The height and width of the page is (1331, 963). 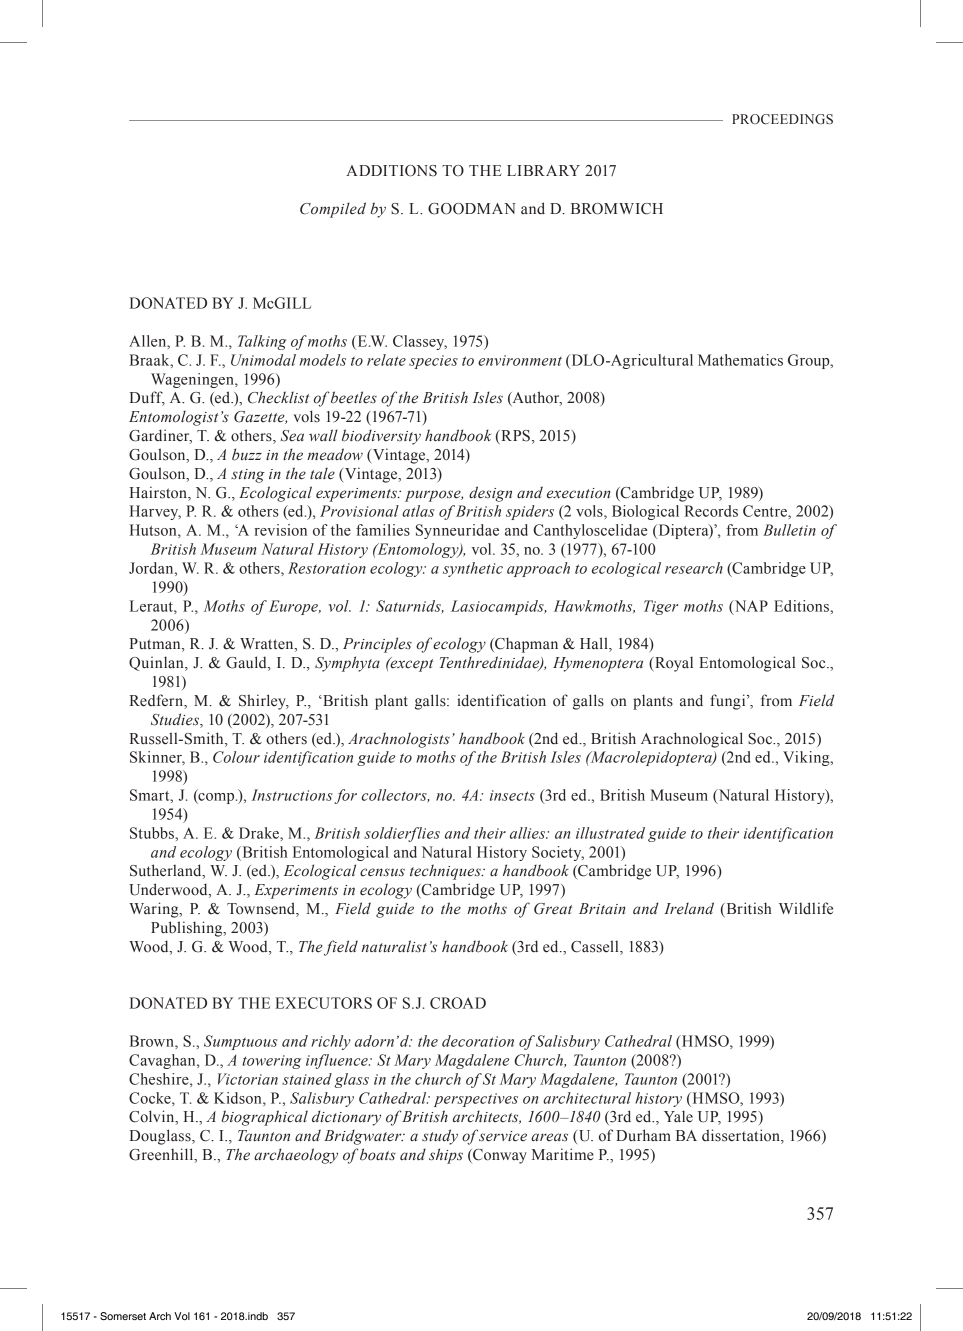 I want to click on Ireland, so click(x=689, y=908).
